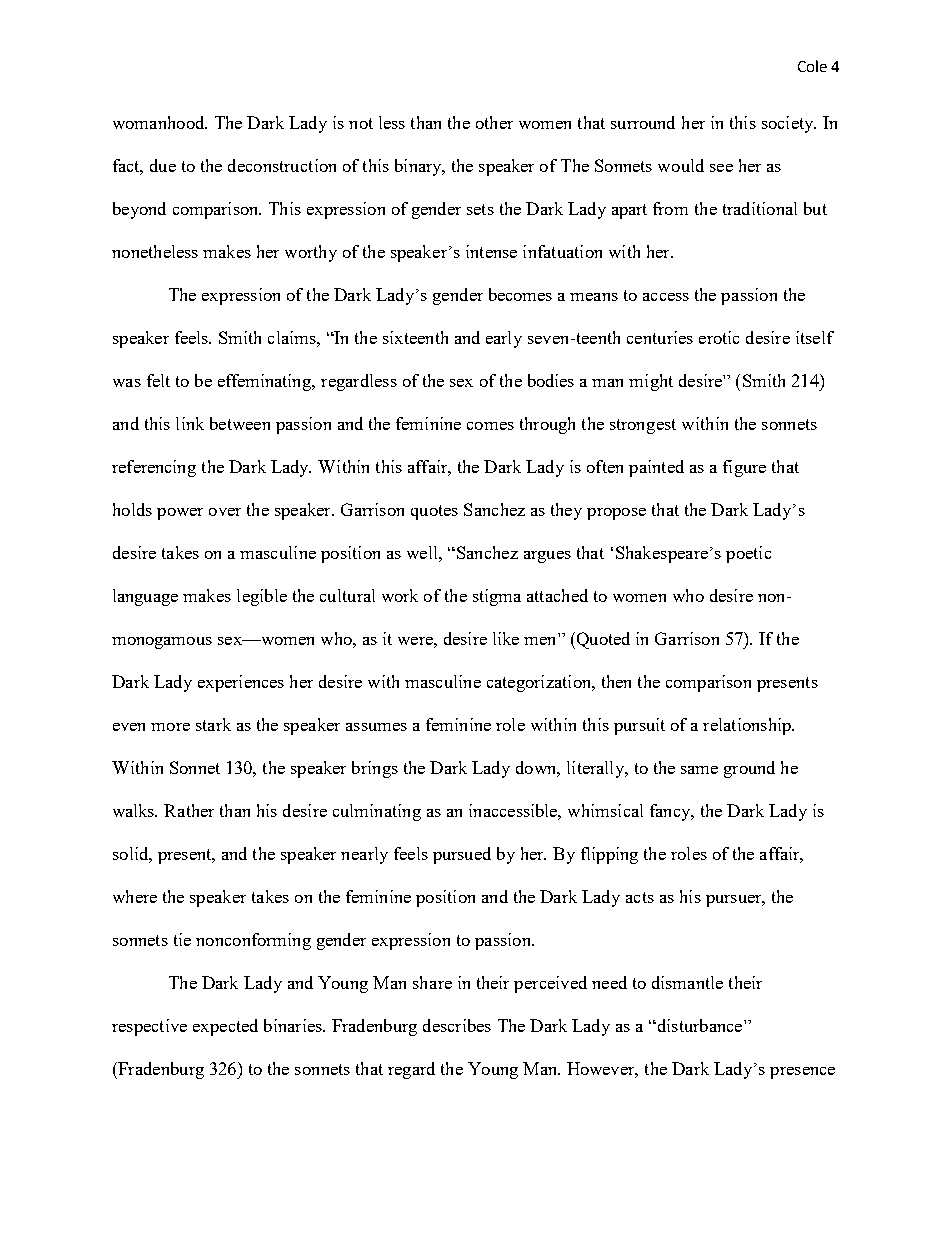 The height and width of the screenshot is (1233, 952). I want to click on relationship, so click(748, 726).
